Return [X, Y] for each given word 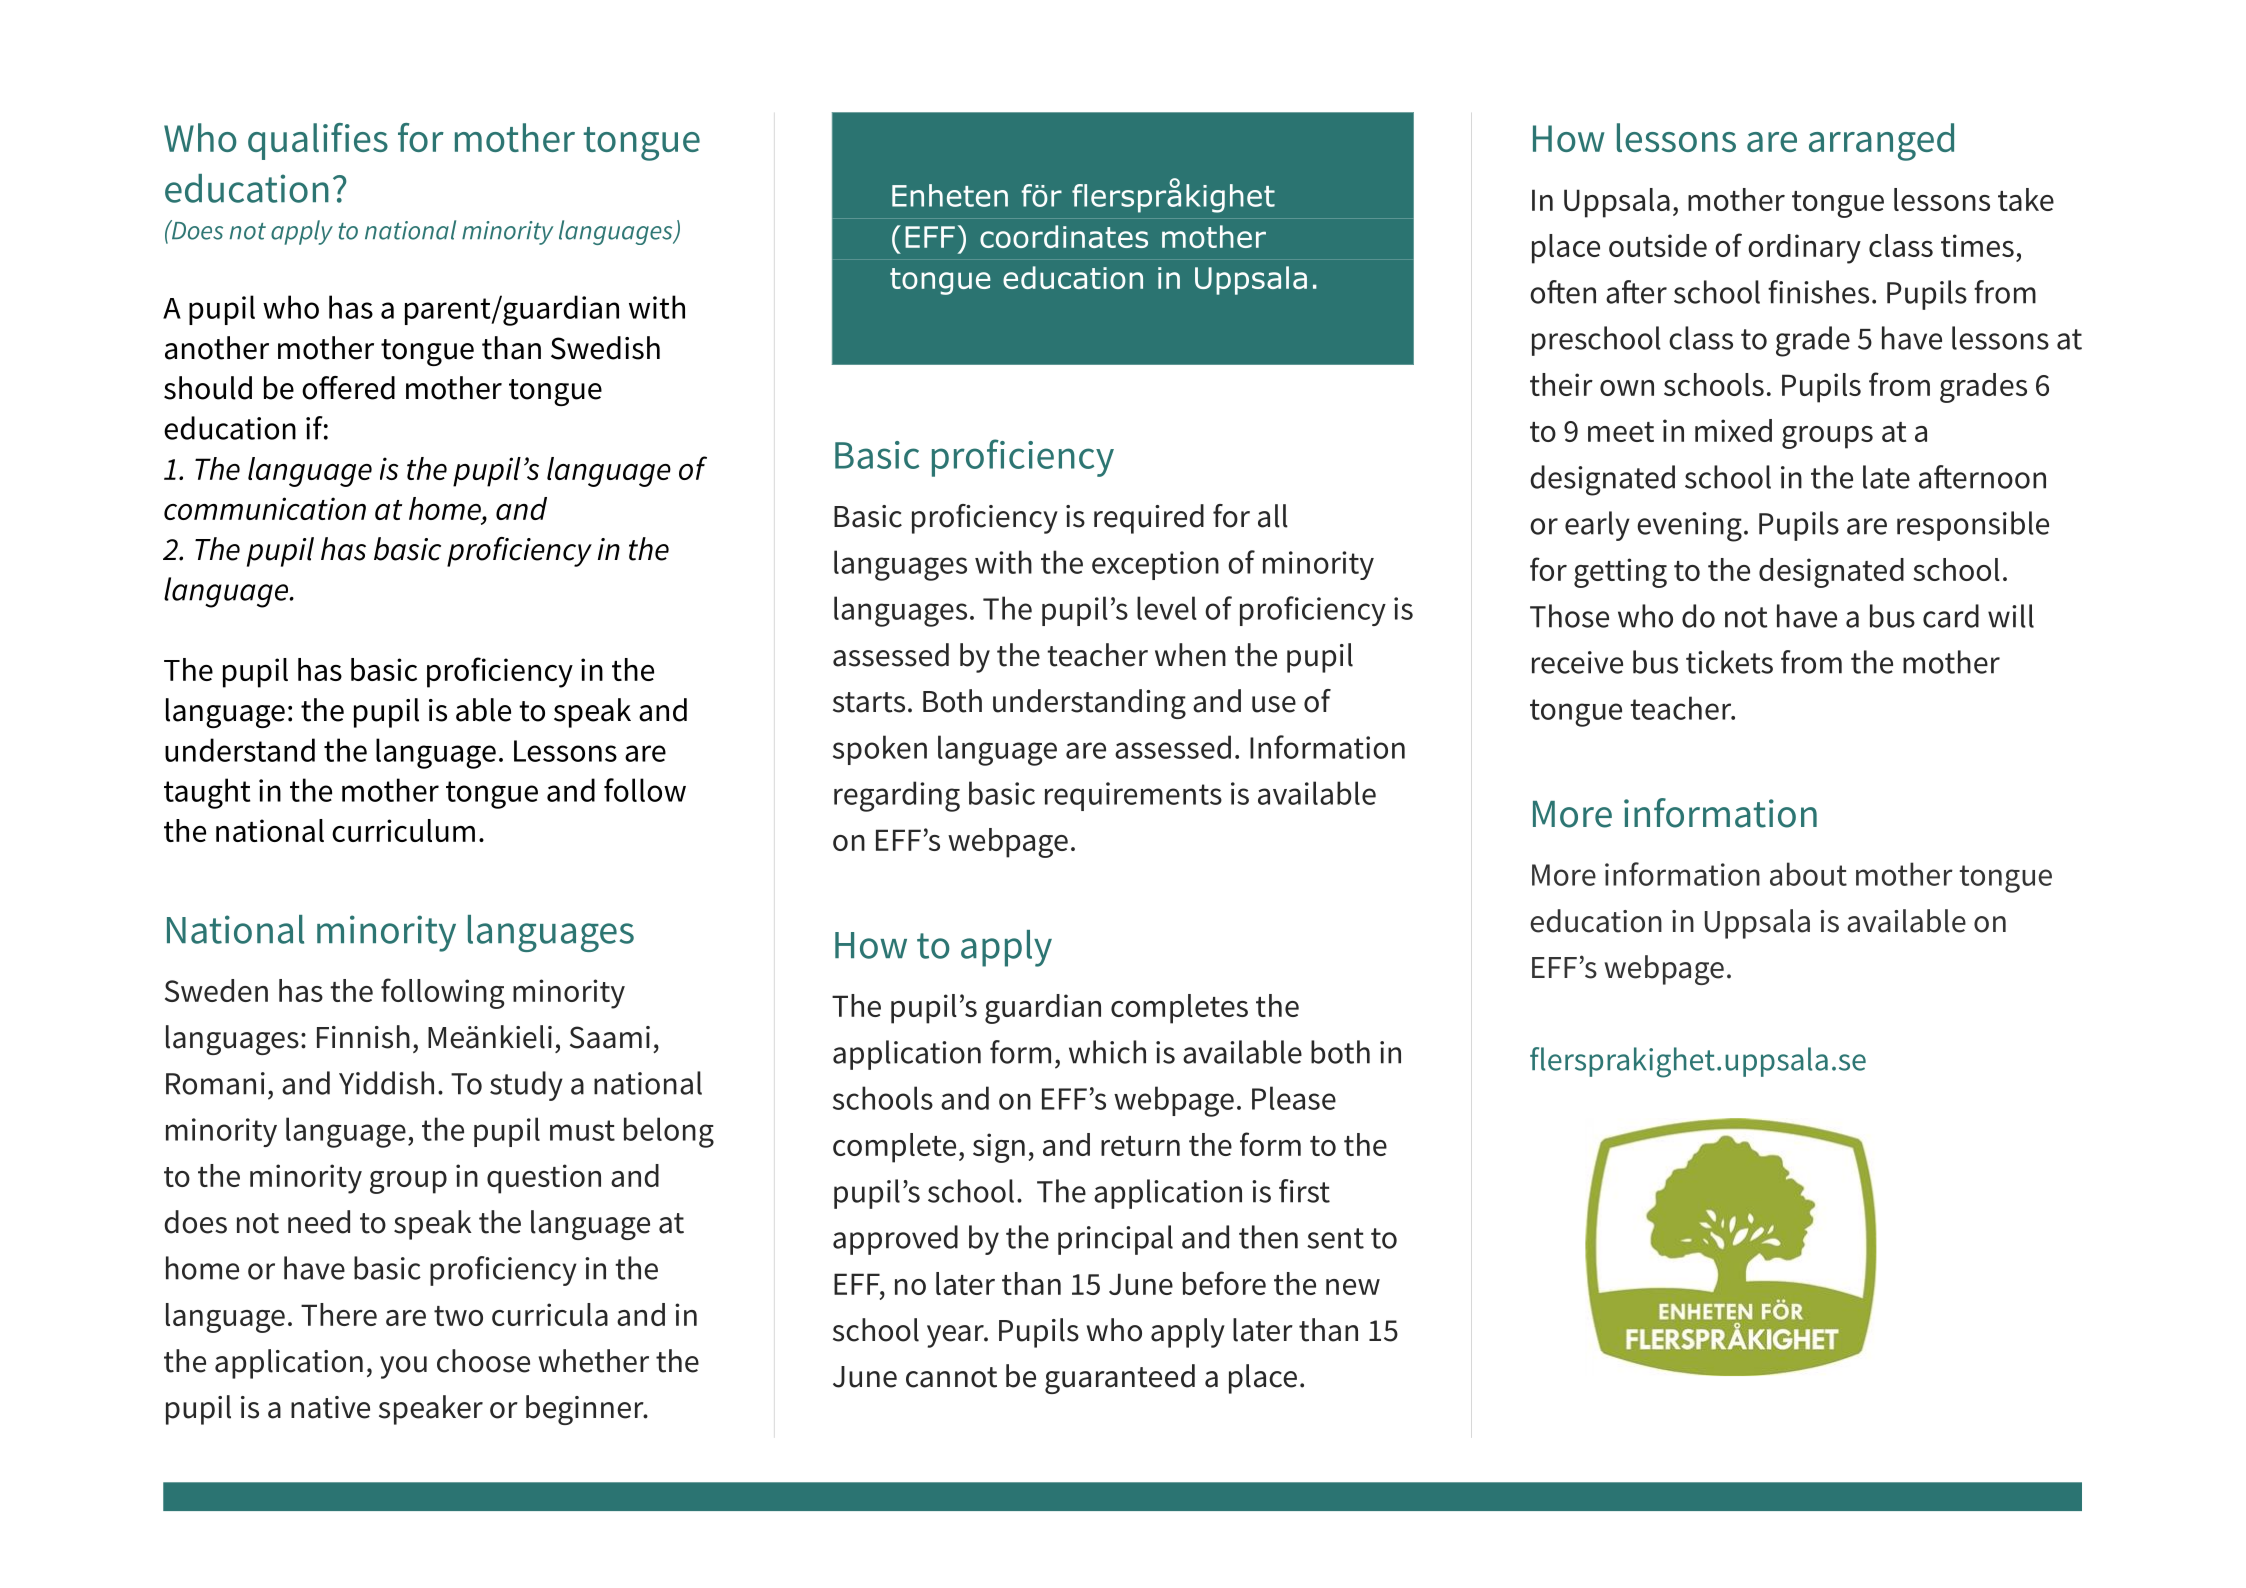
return [1140, 1146]
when [1190, 655]
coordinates [1064, 236]
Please [1294, 1098]
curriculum [403, 830]
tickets [1729, 662]
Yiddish [386, 1083]
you [403, 1367]
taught [207, 793]
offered [348, 388]
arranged [1881, 142]
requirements [1133, 796]
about [1808, 874]
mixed [1733, 430]
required [1149, 519]
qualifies [318, 141]
